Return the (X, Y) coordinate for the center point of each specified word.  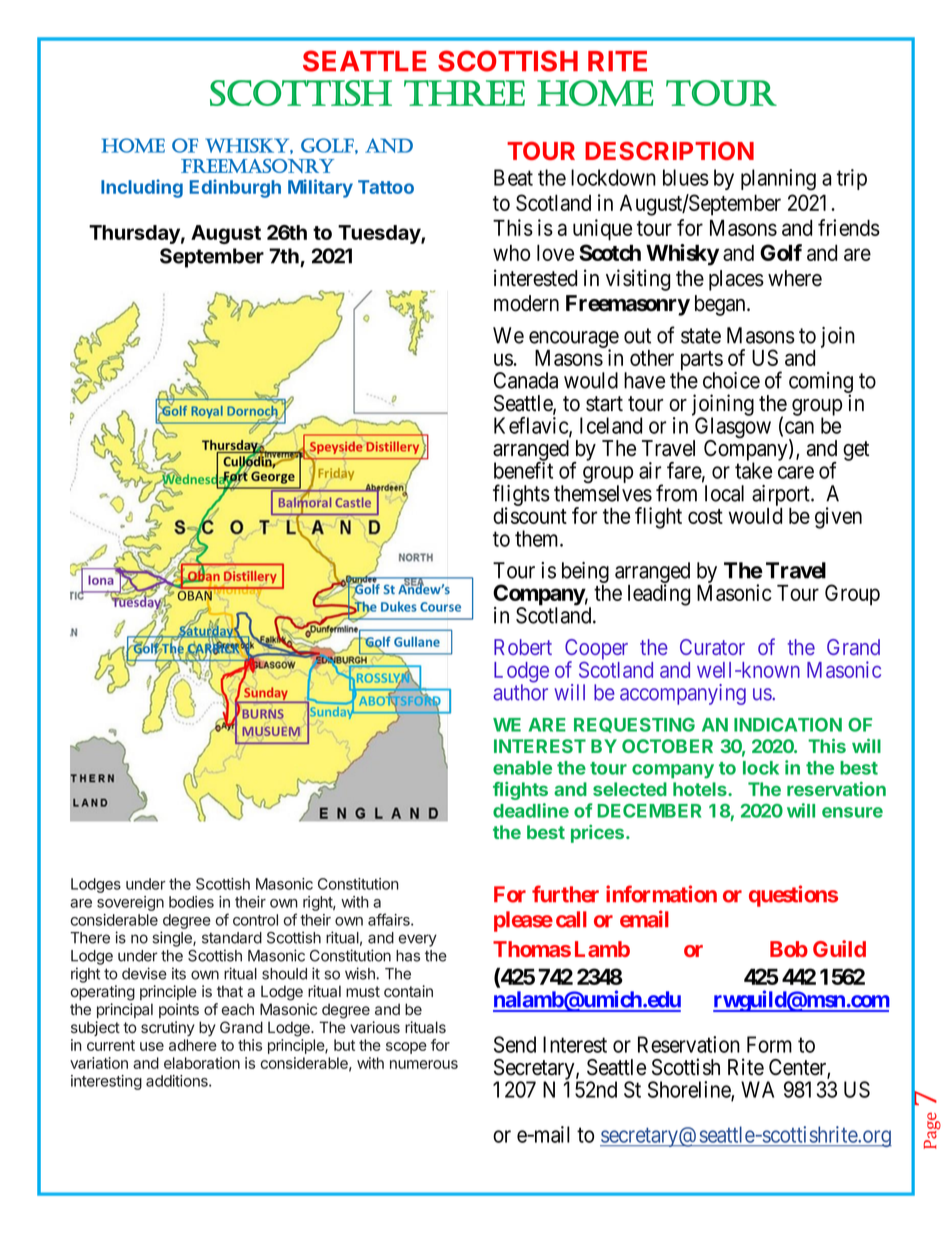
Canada (526, 380)
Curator (712, 647)
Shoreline (690, 1090)
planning (778, 180)
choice (731, 380)
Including (142, 188)
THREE (464, 93)
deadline (531, 810)
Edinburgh (235, 188)
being (585, 572)
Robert (523, 647)
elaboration (202, 1063)
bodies (191, 902)
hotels (701, 789)
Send (515, 1044)
